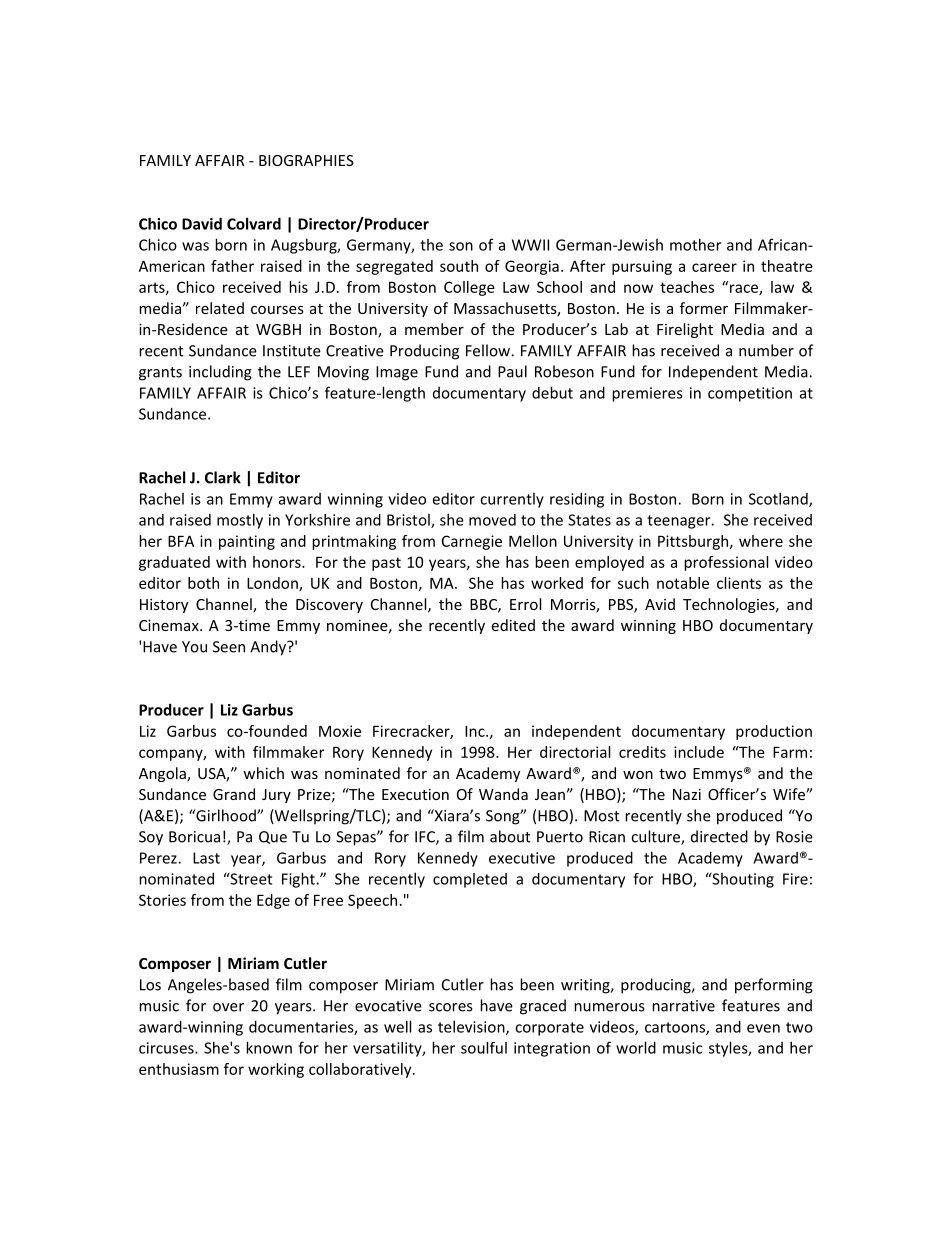 This document has width=952, height=1233. I want to click on BIOGRAPHIES, so click(306, 160).
